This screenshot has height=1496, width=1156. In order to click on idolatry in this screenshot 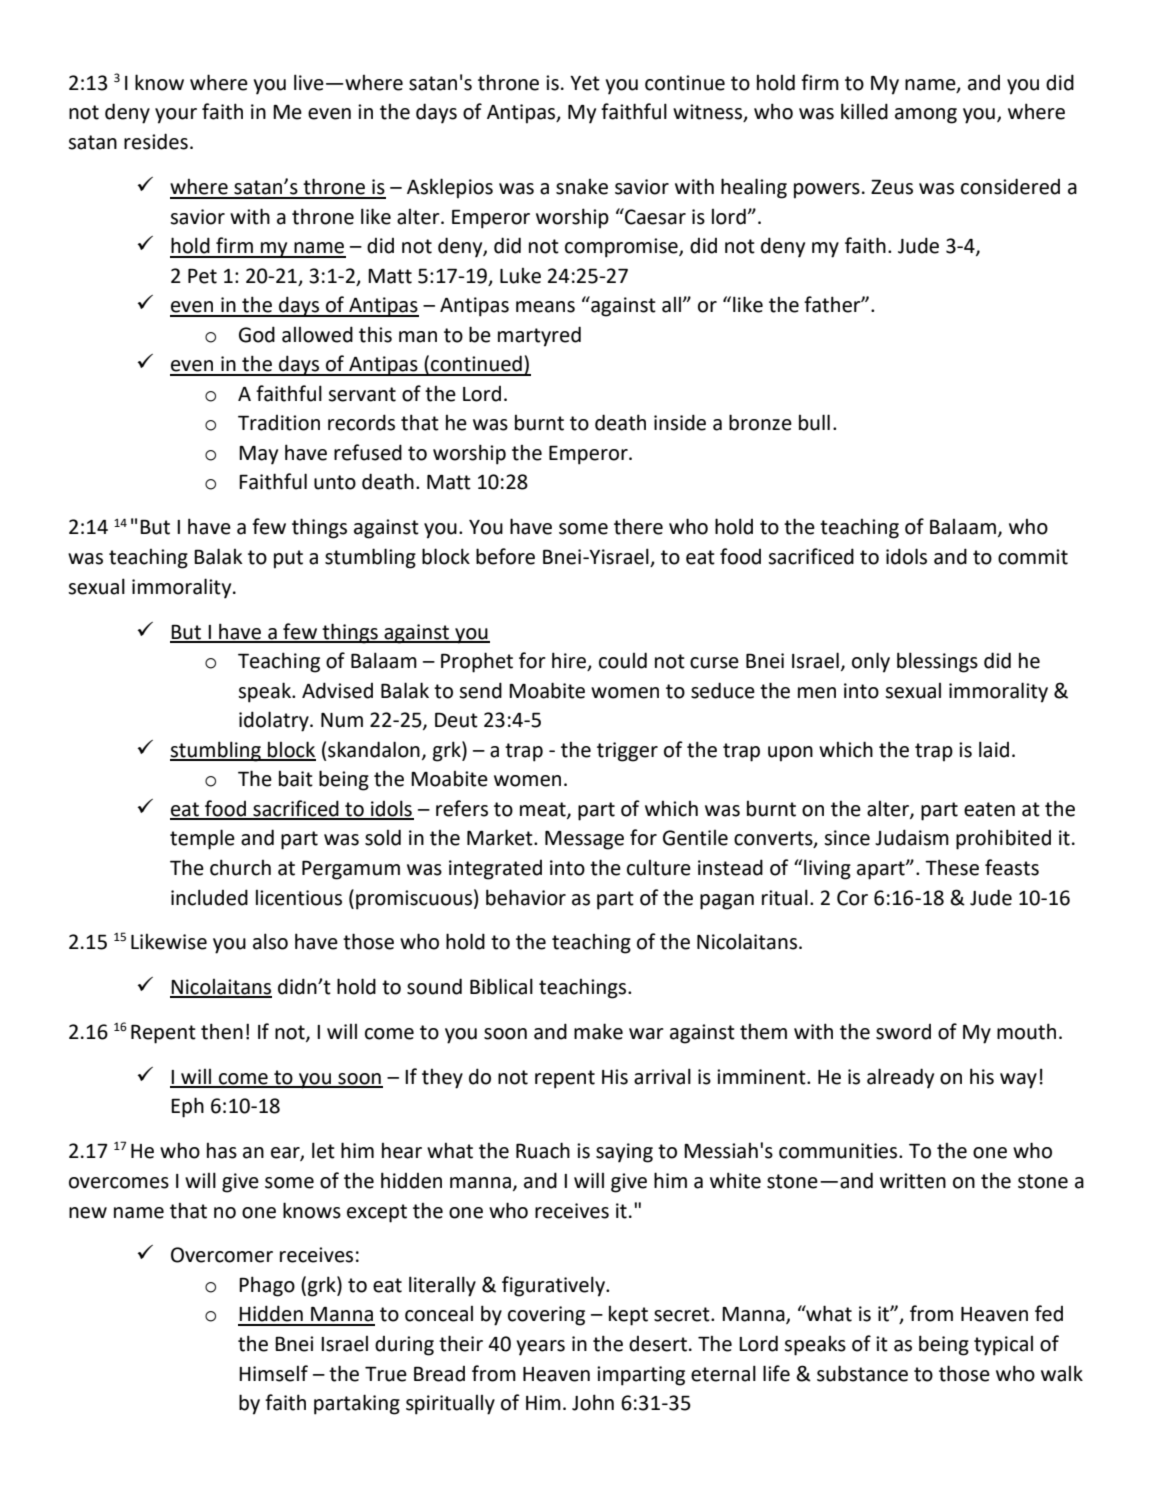, I will do `click(275, 721)`.
